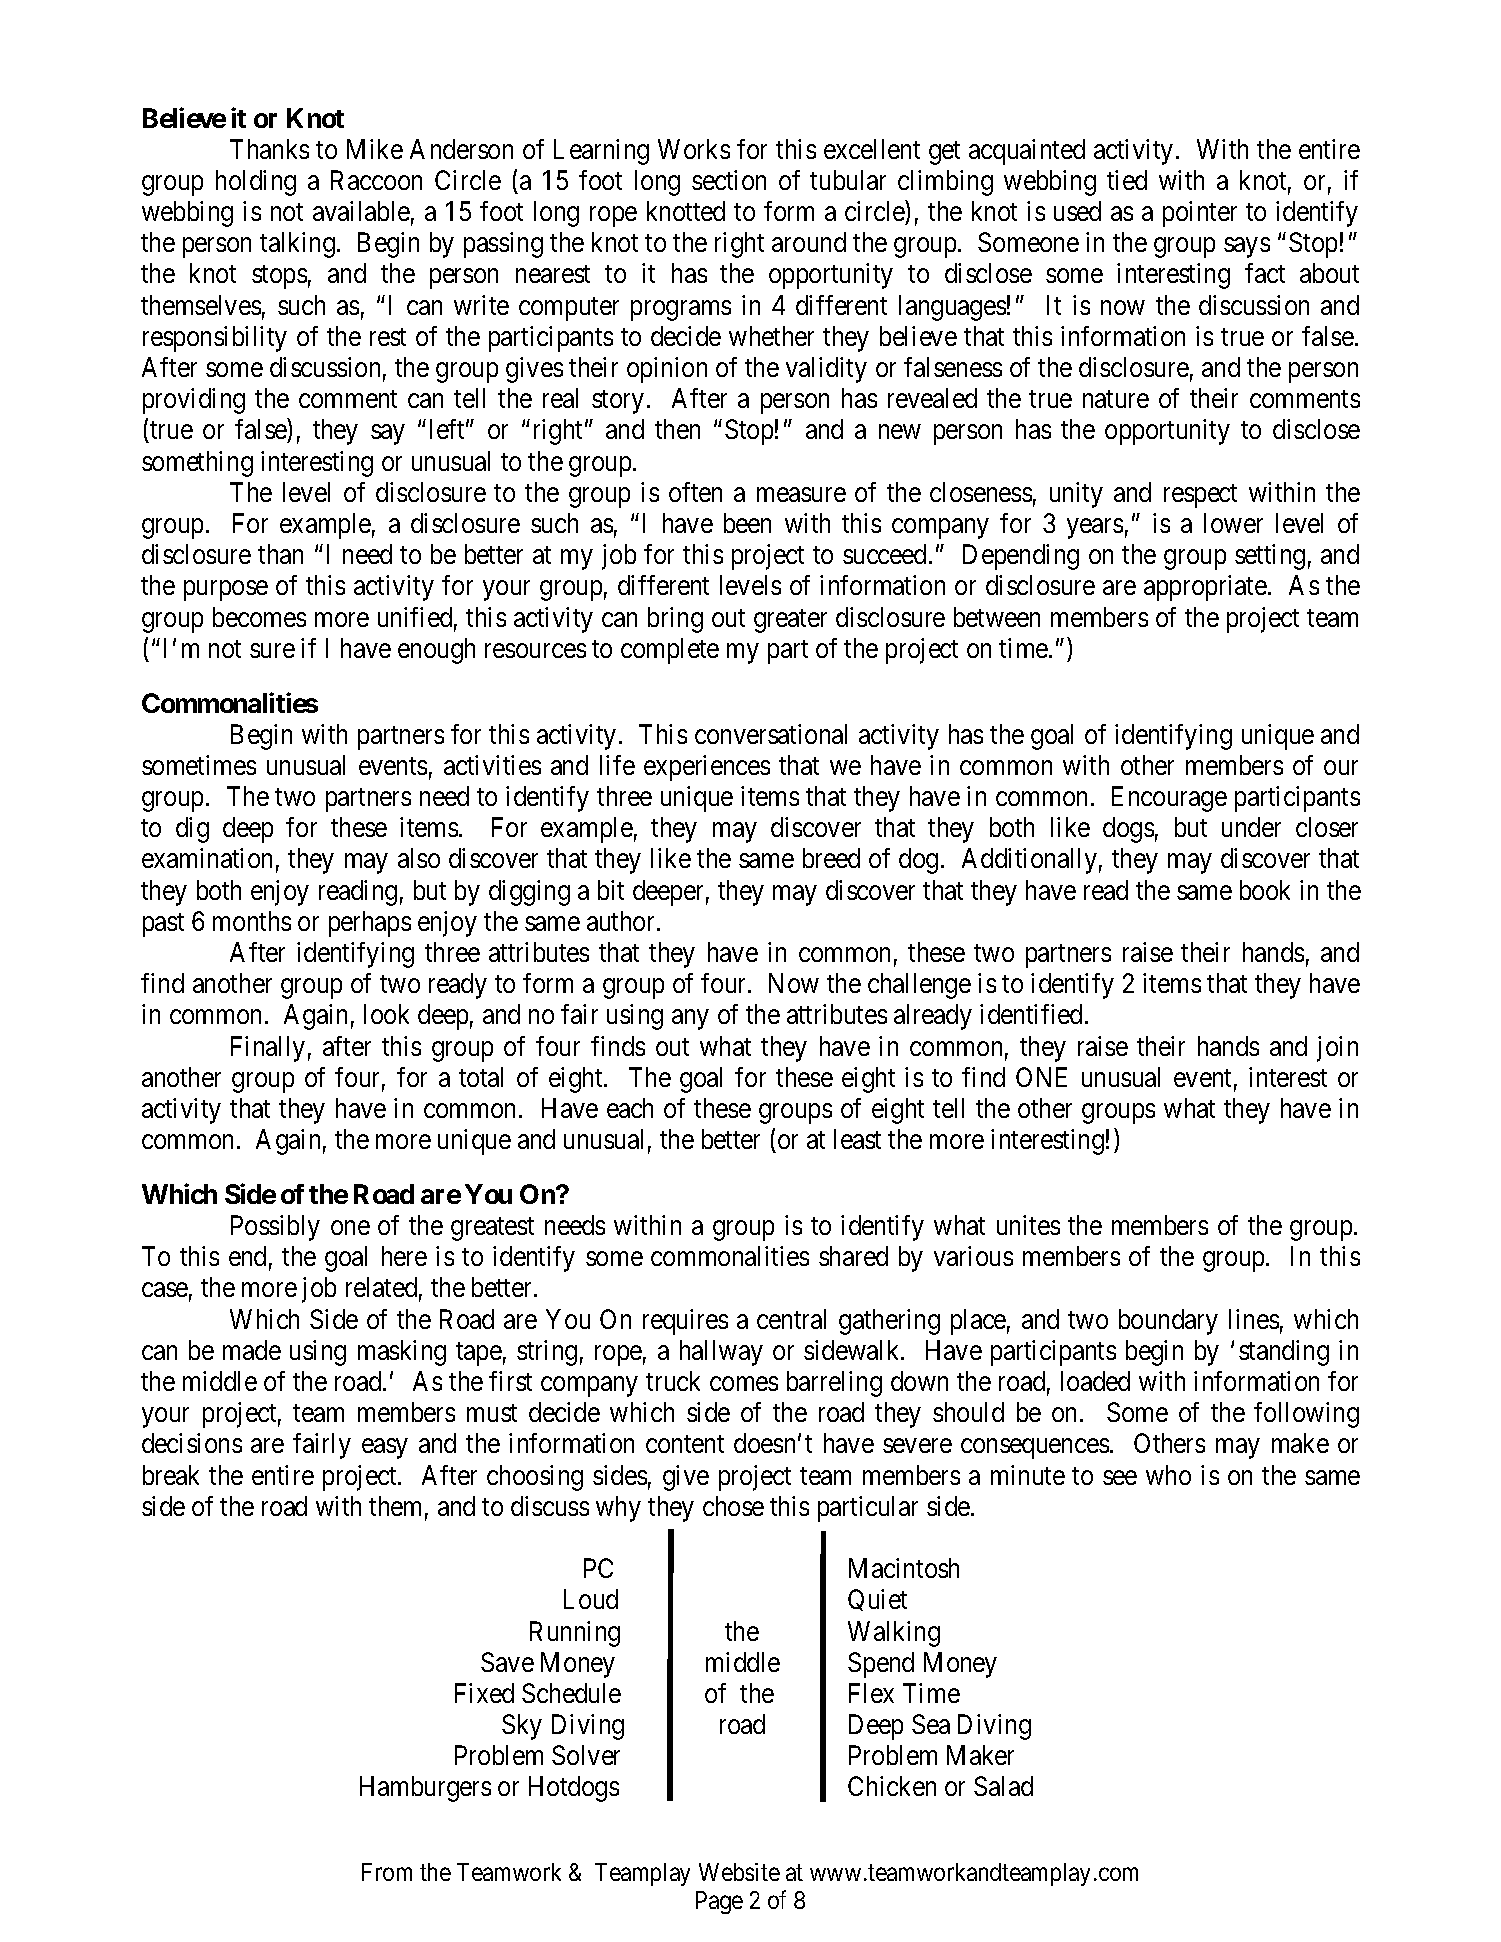  Describe the element at coordinates (1337, 1049) in the page. I see `join` at that location.
